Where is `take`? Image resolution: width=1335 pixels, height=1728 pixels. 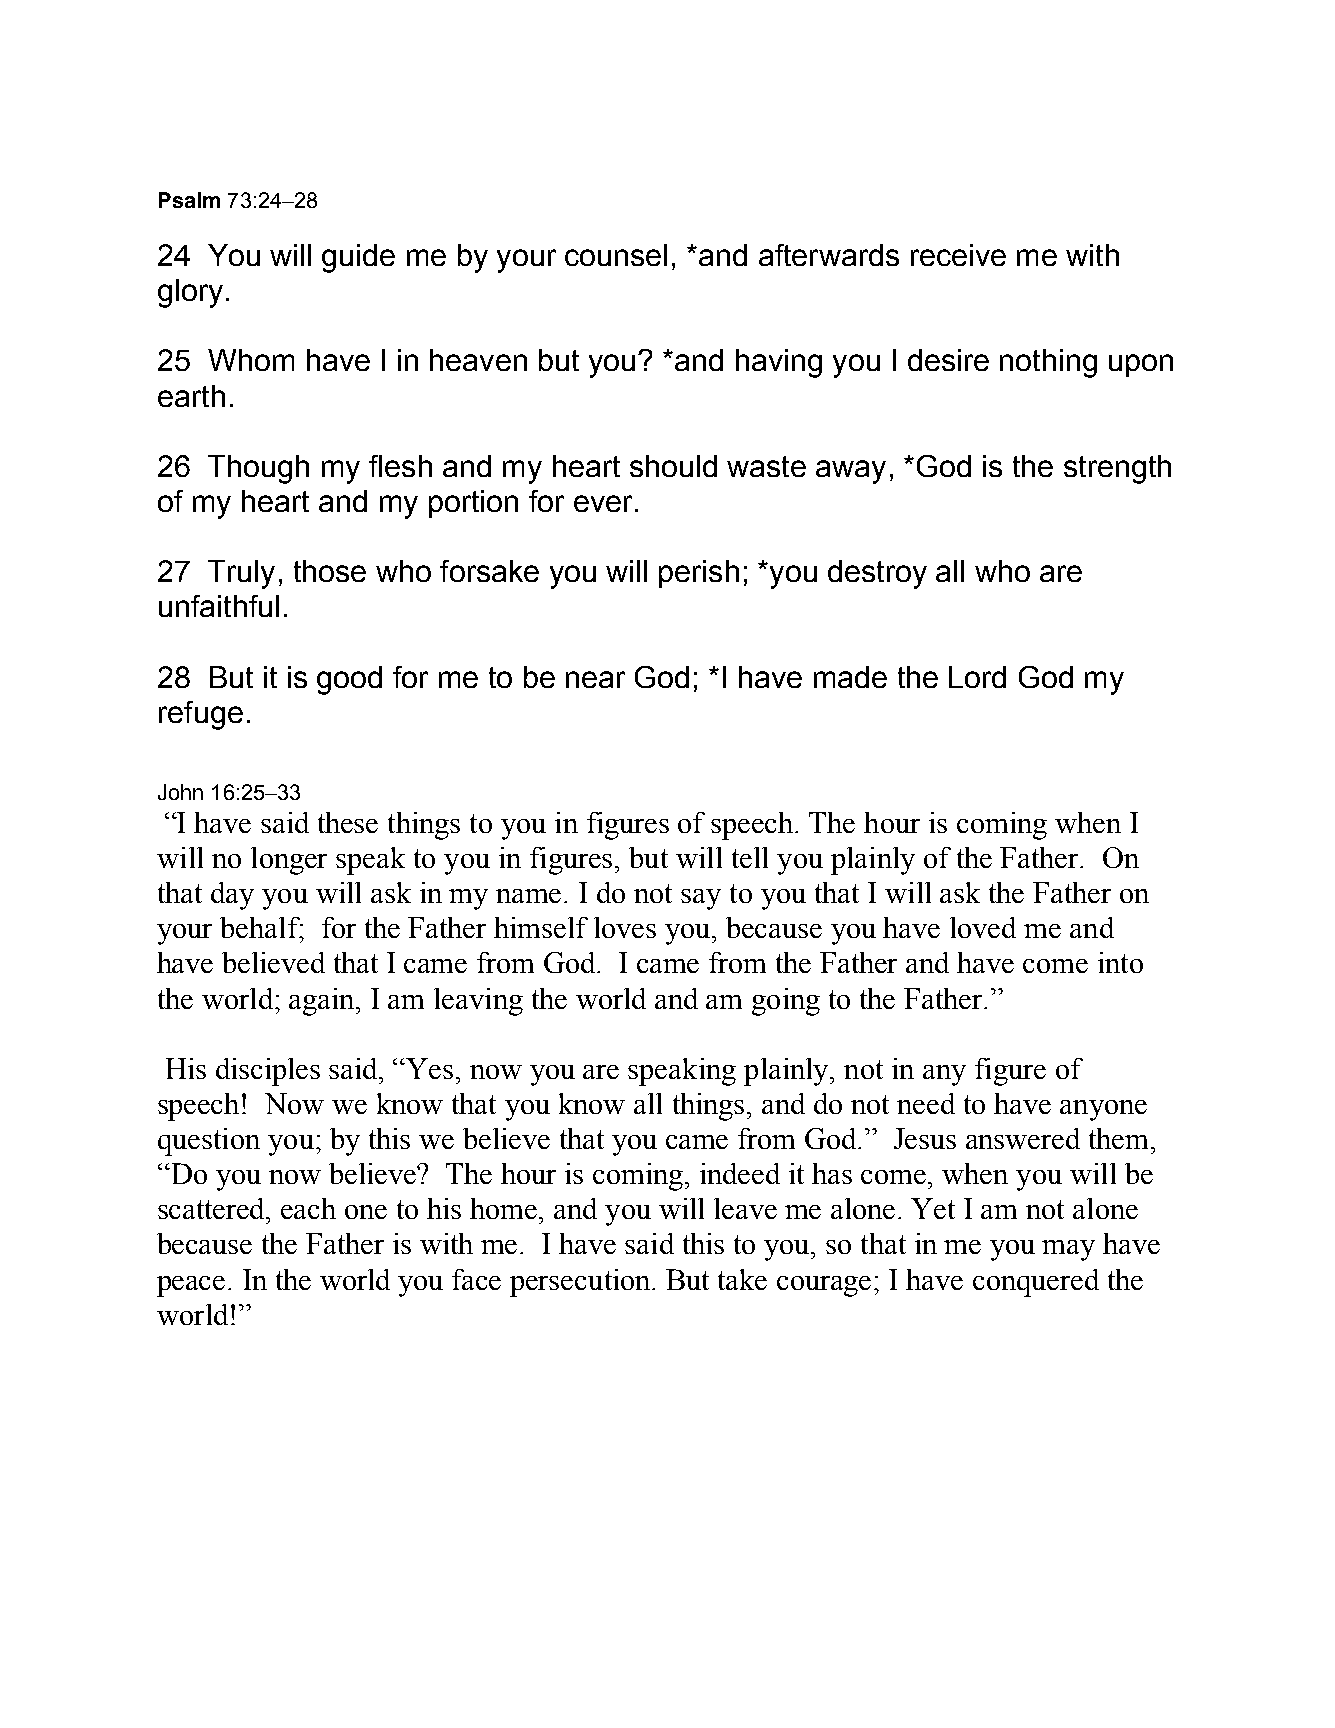
take is located at coordinates (742, 1279).
